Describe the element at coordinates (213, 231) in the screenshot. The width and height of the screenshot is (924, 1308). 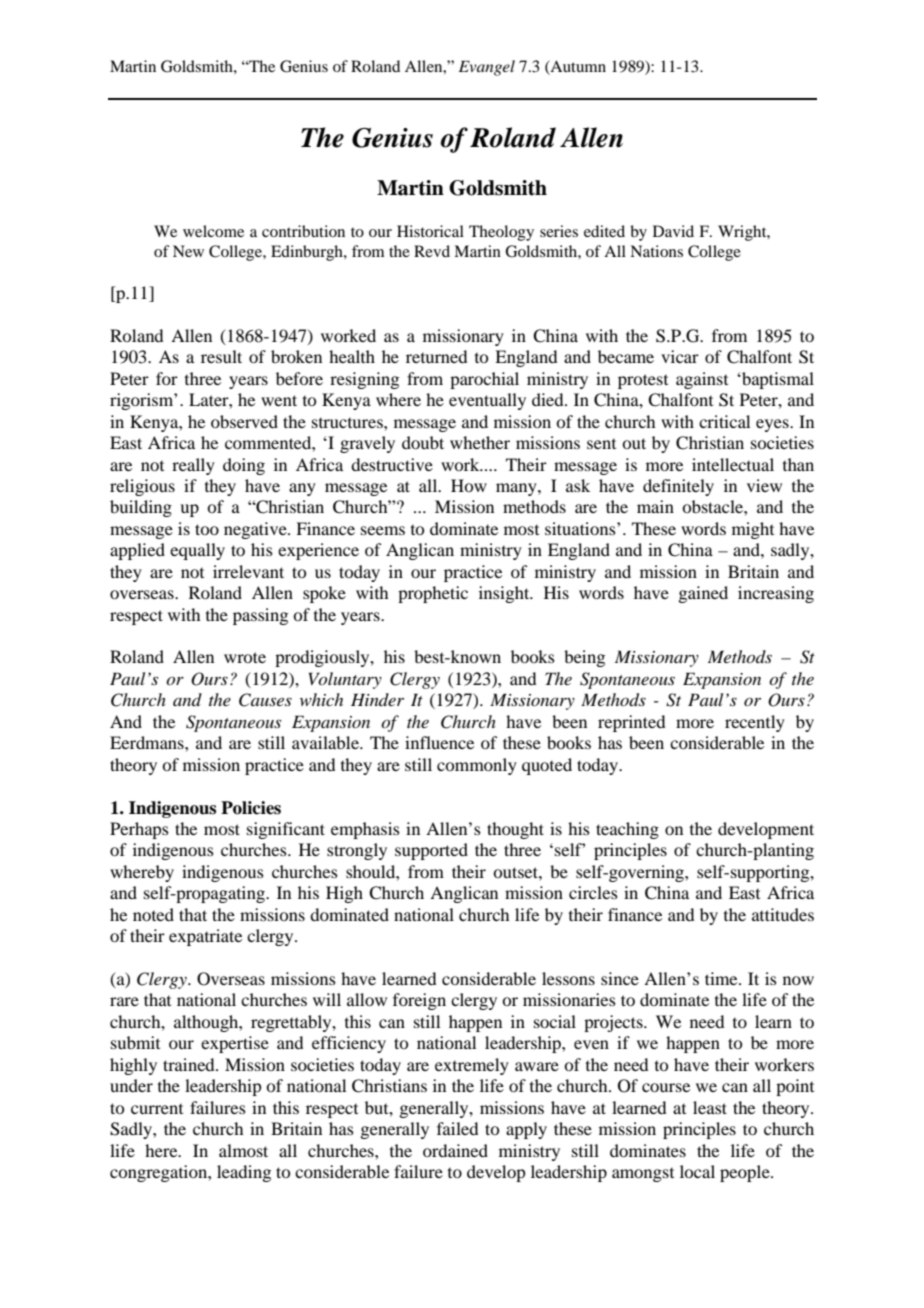
I see `welcome` at that location.
